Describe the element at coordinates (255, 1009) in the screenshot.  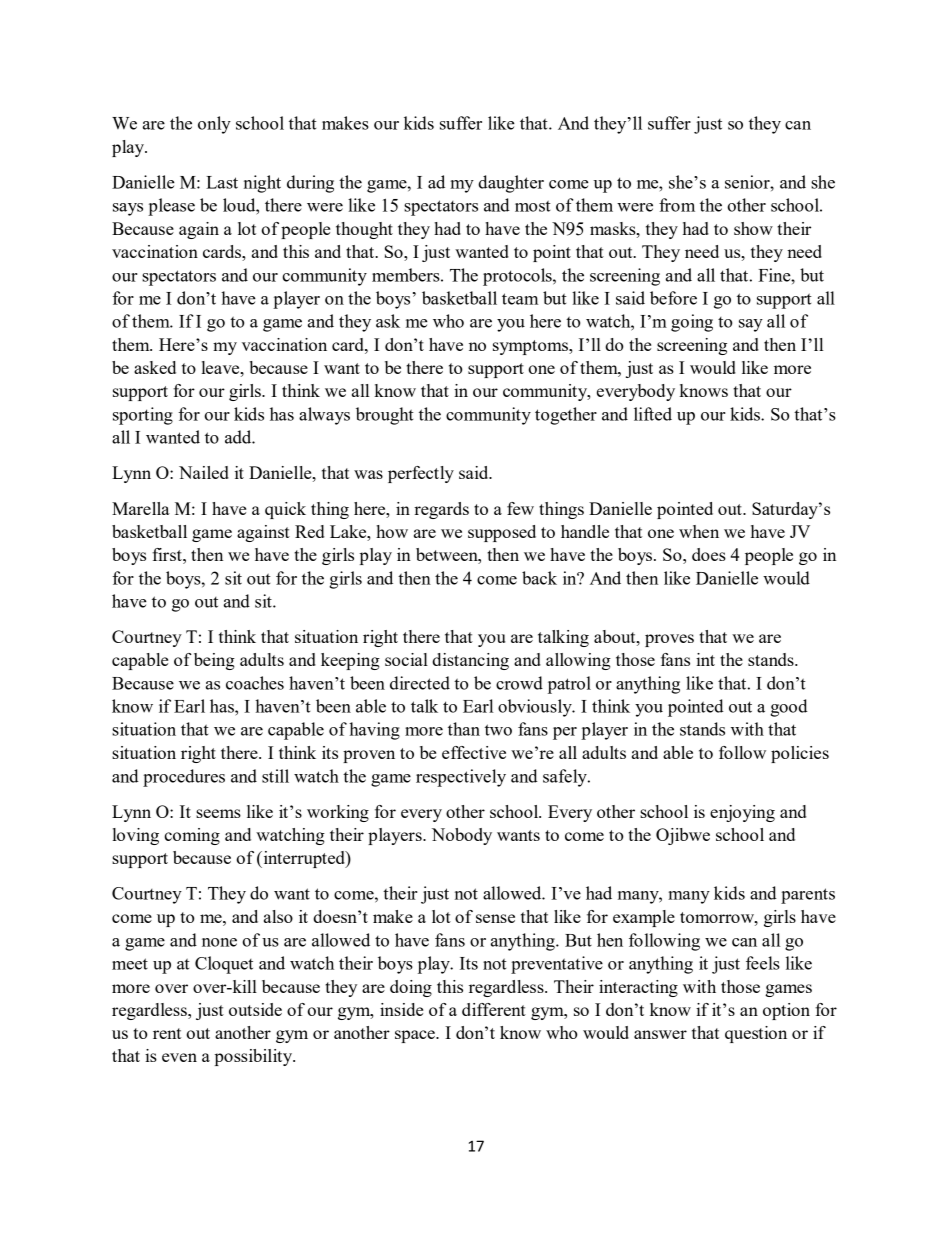
I see `outside` at that location.
